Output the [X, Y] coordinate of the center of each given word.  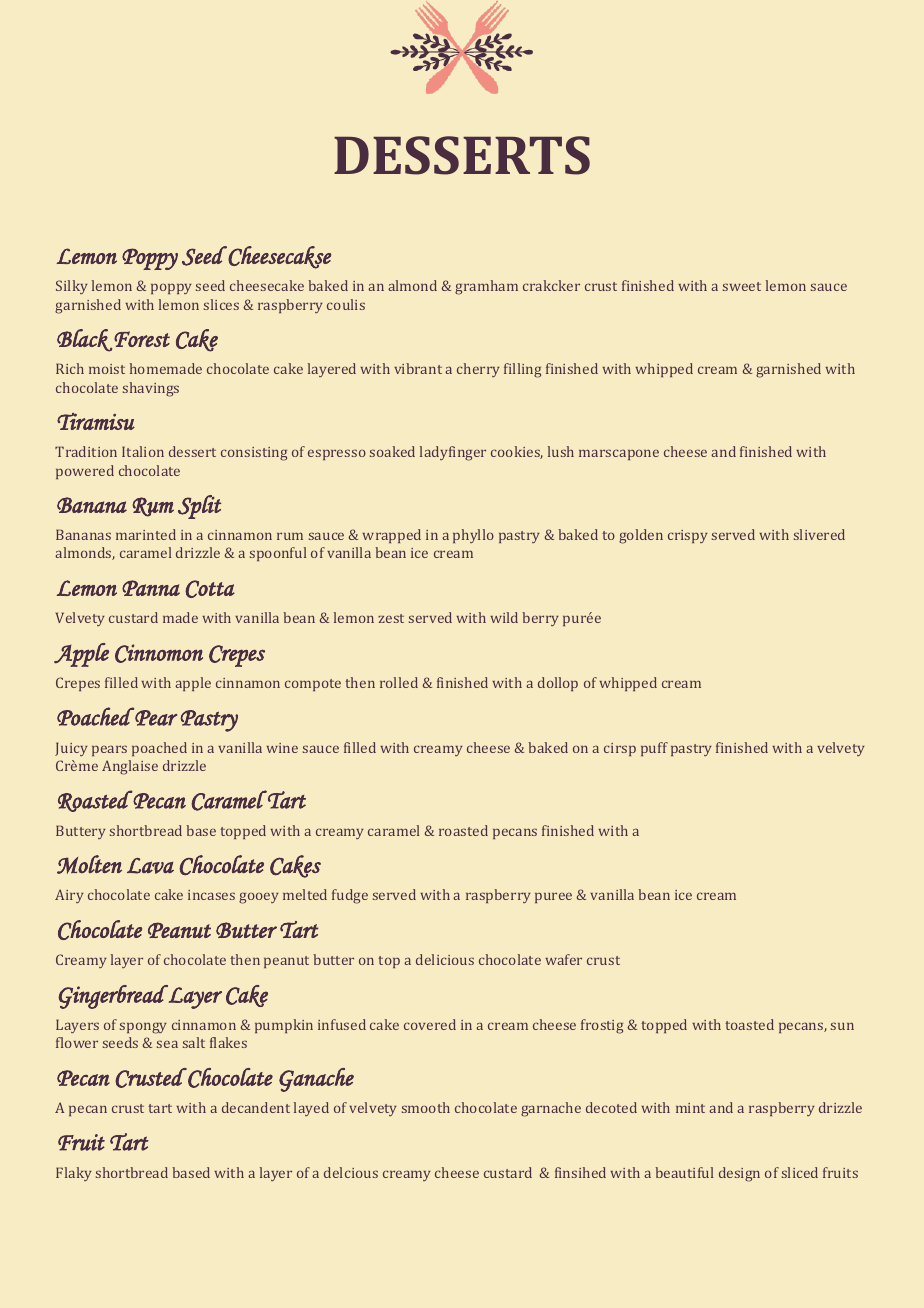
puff [654, 749]
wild [504, 617]
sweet [742, 286]
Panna [151, 588]
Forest [141, 340]
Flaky [74, 1174]
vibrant [418, 368]
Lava [150, 865]
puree [553, 897]
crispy [688, 536]
